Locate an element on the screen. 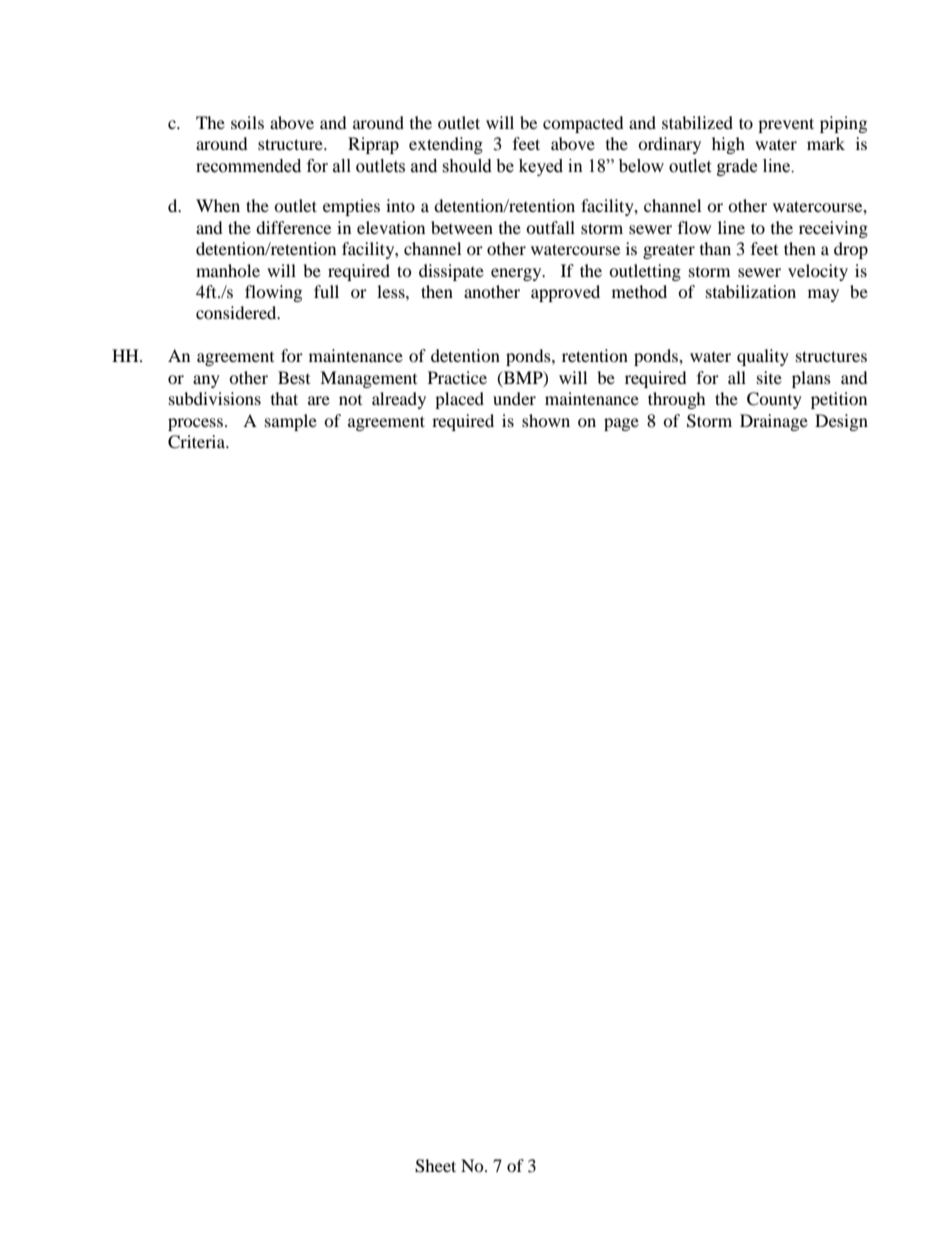 The height and width of the screenshot is (1233, 952). Criteria is located at coordinates (197, 442).
